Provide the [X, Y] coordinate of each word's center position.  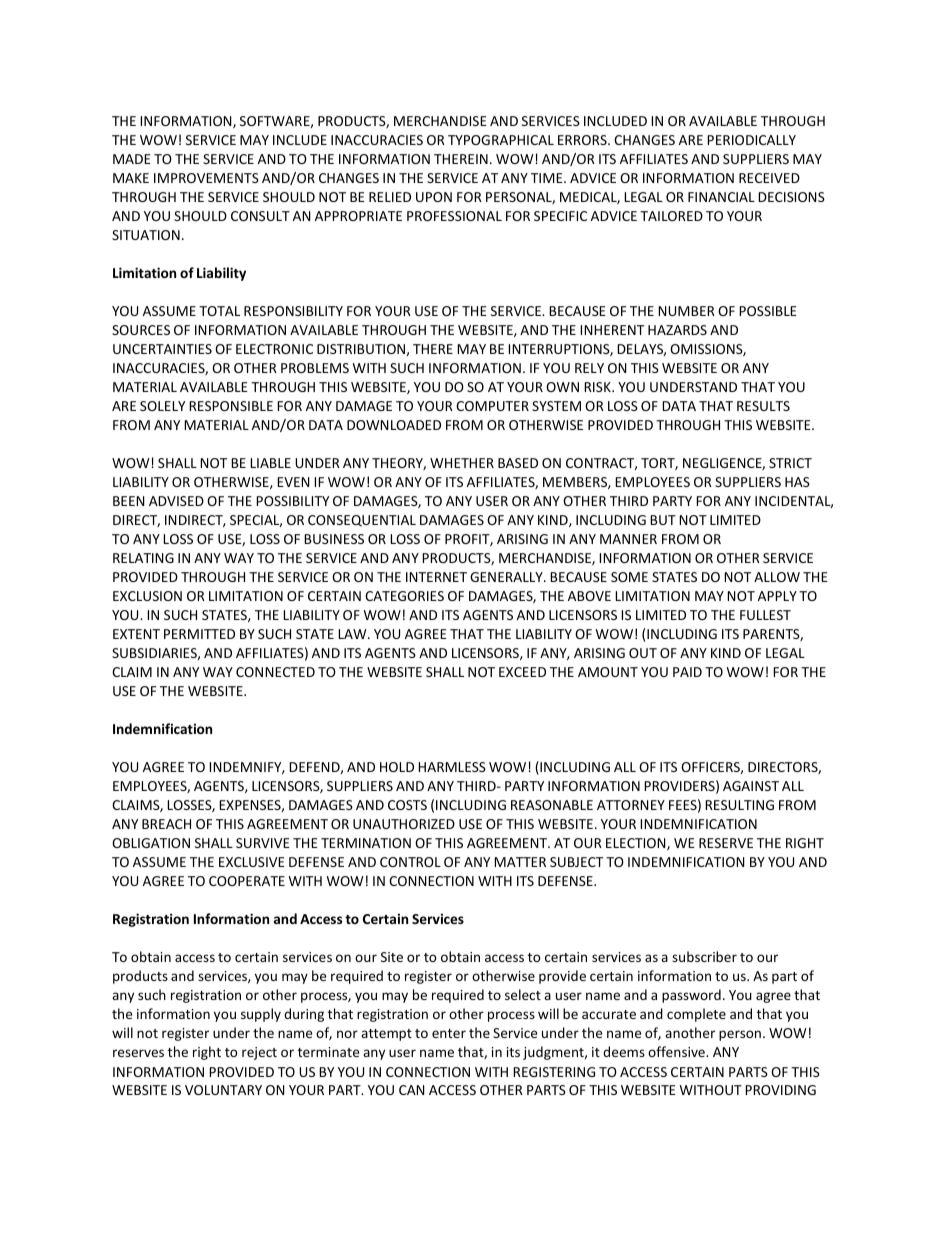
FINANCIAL [721, 197]
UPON [434, 197]
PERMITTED [199, 634]
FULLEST [765, 615]
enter [449, 1033]
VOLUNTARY [223, 1090]
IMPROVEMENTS [206, 178]
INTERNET [436, 577]
